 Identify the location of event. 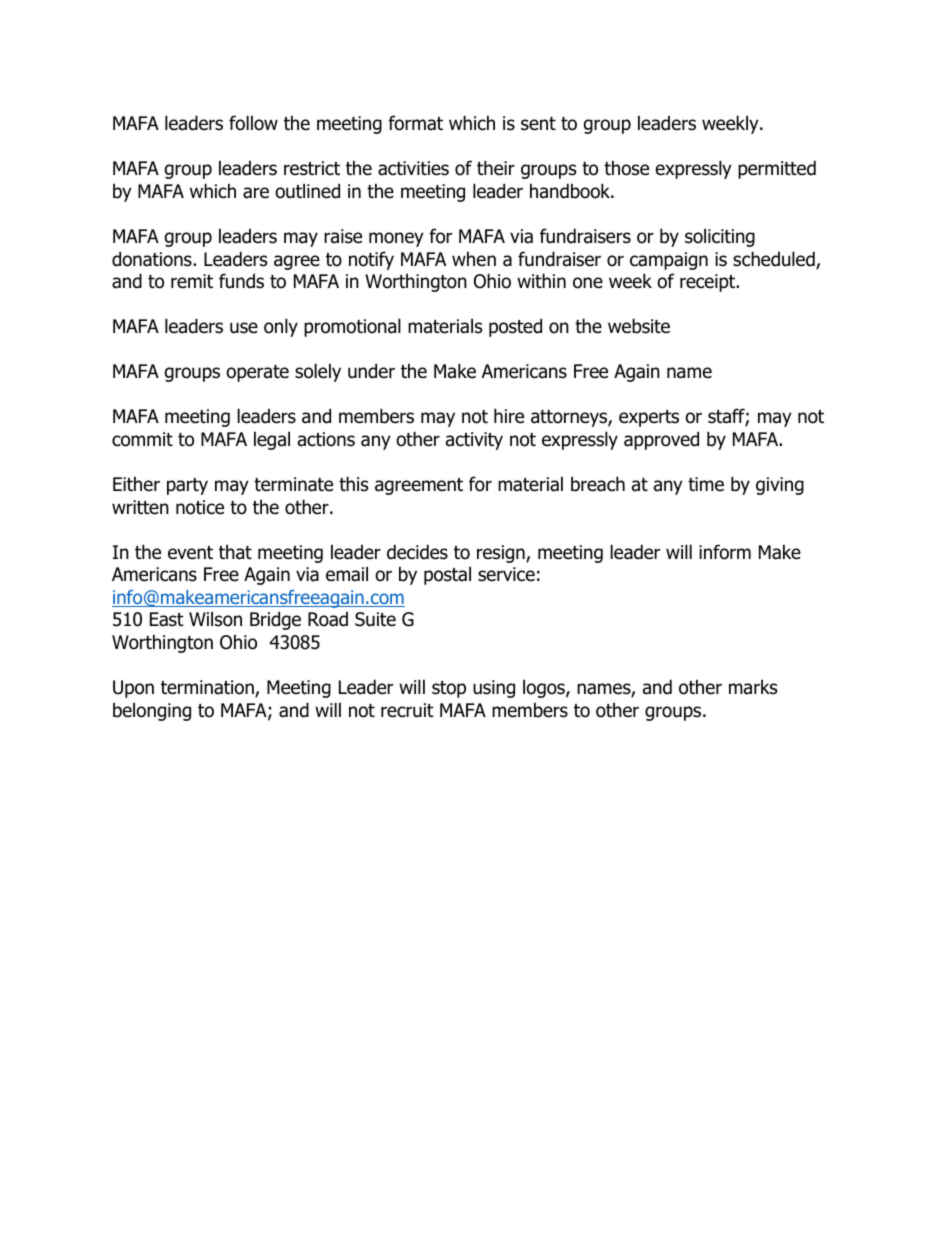
(190, 553).
